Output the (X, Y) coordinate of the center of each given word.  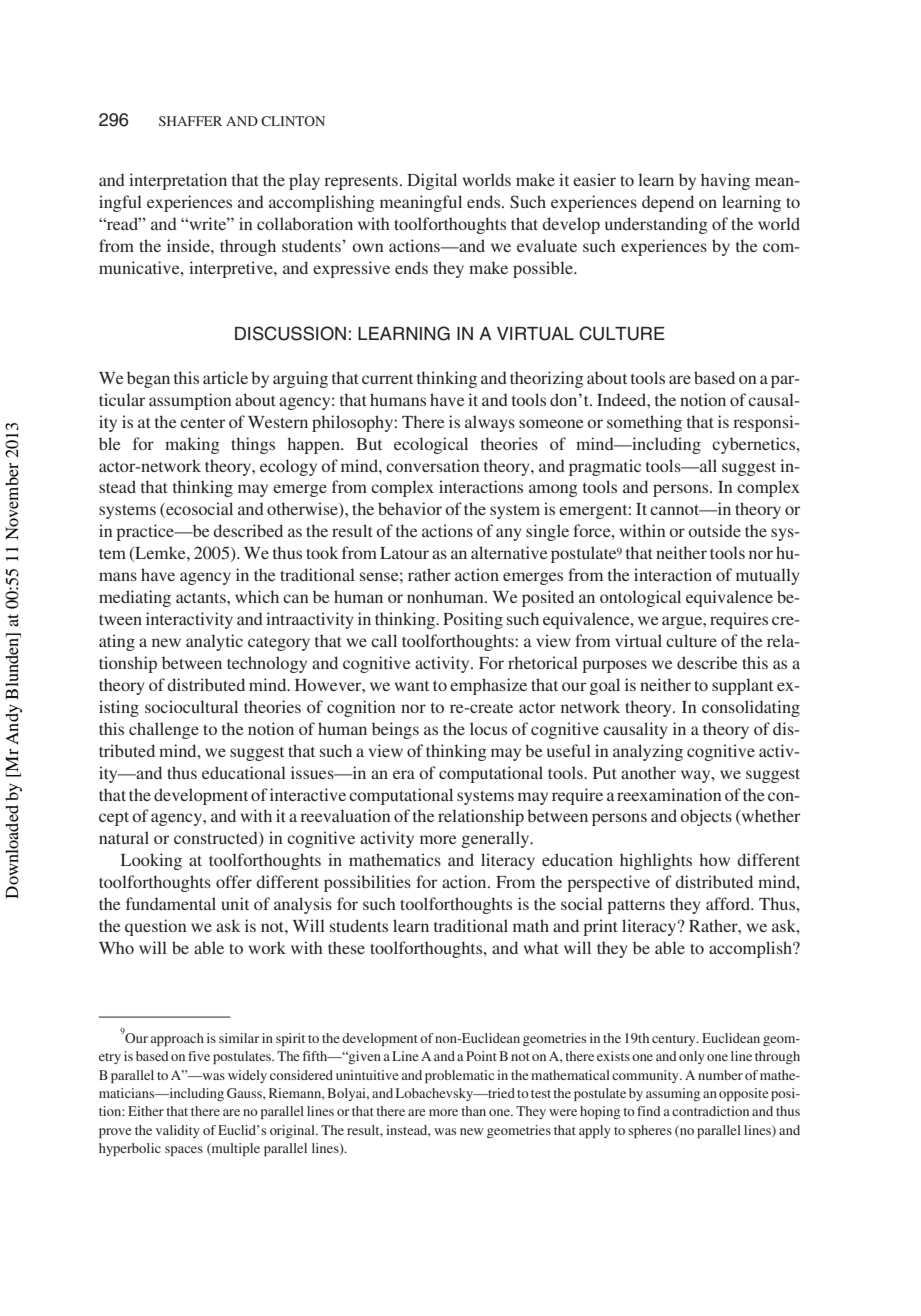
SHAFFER (190, 121)
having (725, 181)
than (473, 1111)
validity (178, 1131)
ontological (640, 598)
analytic (214, 642)
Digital (432, 181)
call (384, 640)
